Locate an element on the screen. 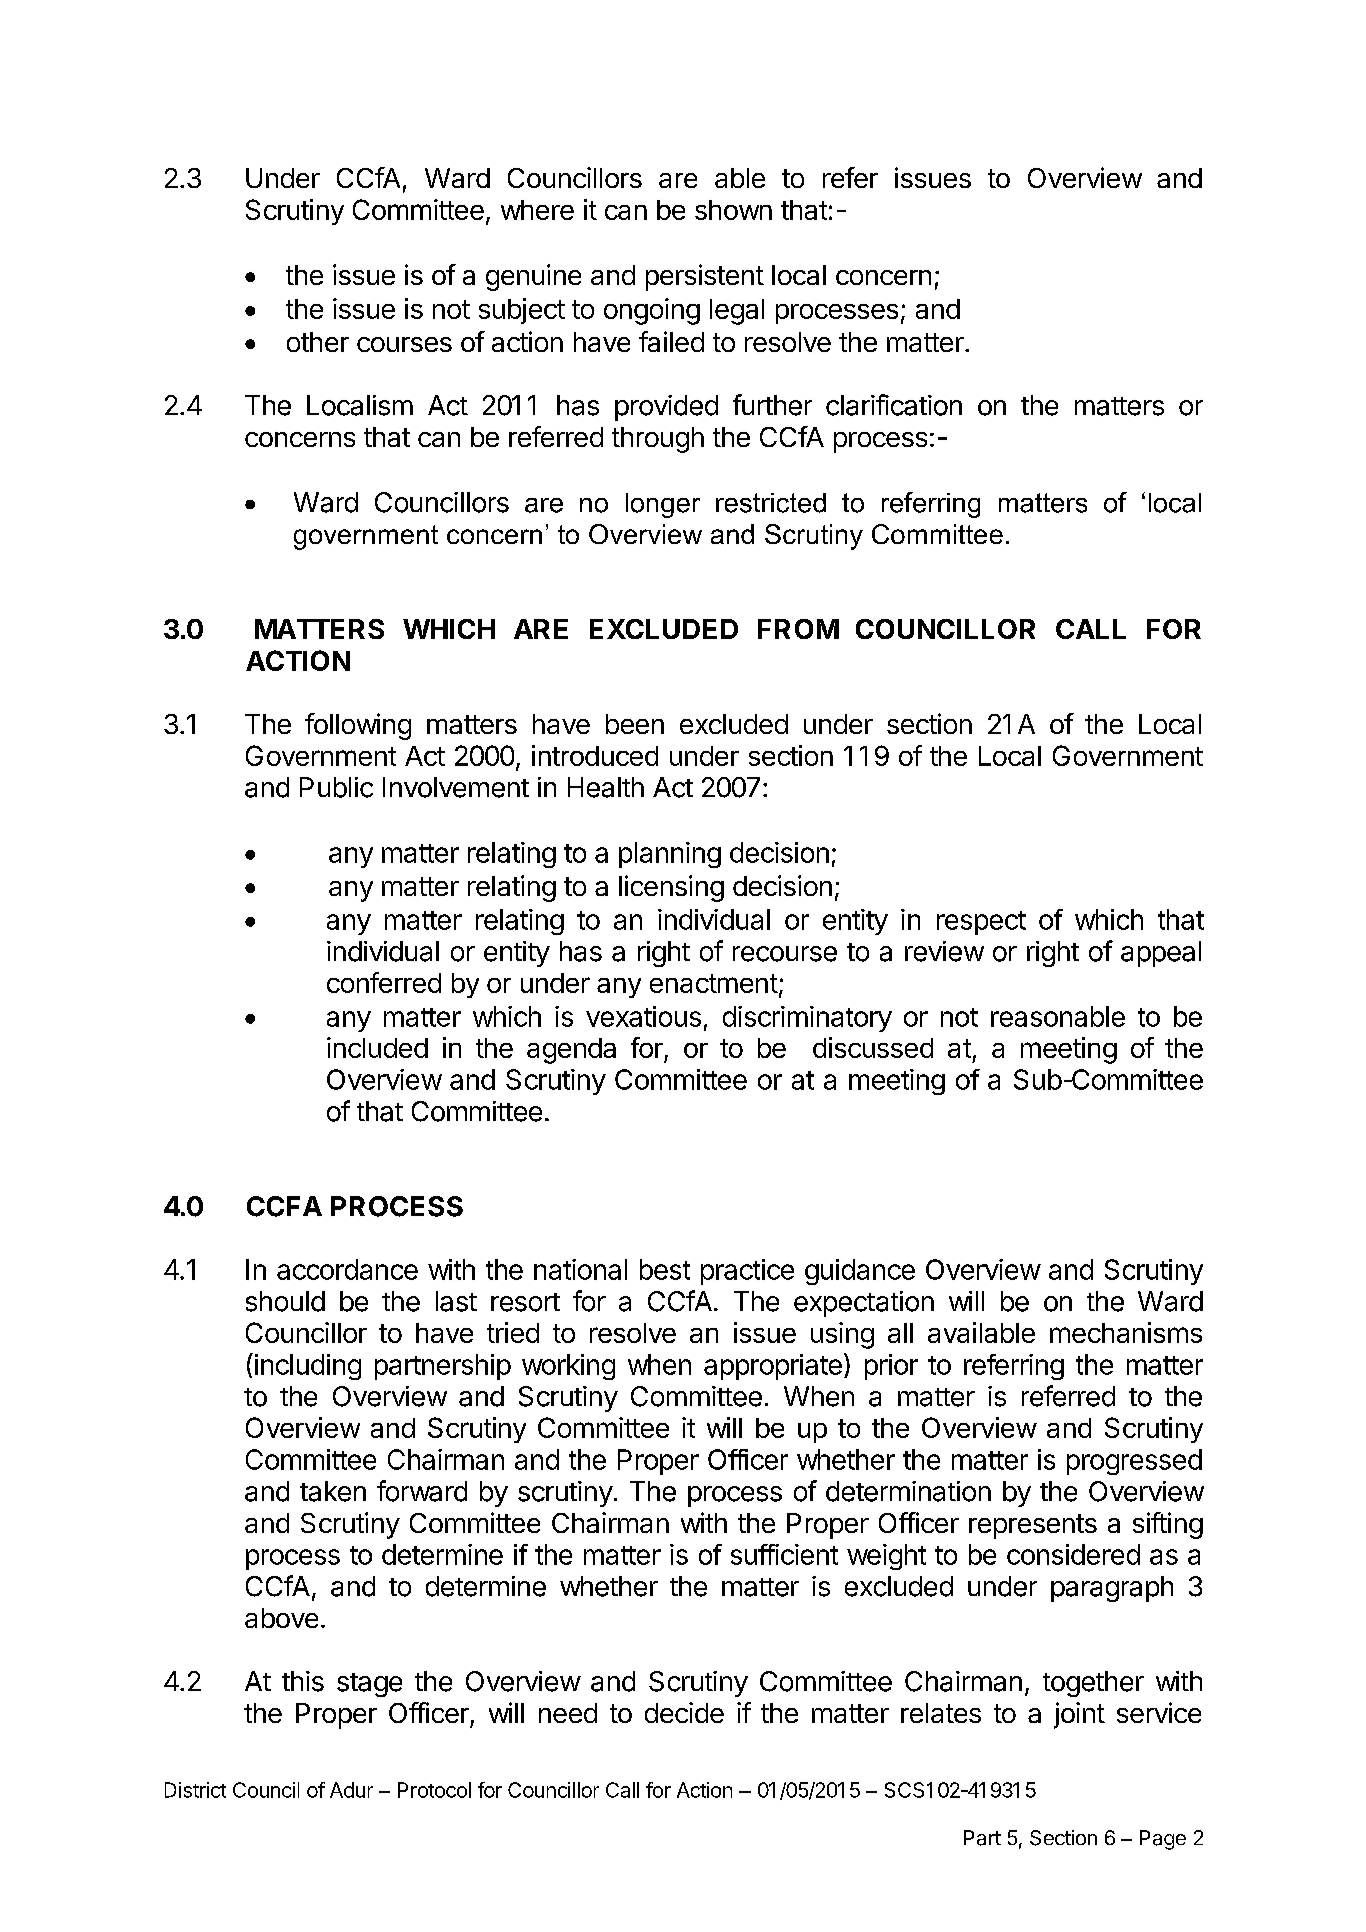  enactment is located at coordinates (714, 983).
